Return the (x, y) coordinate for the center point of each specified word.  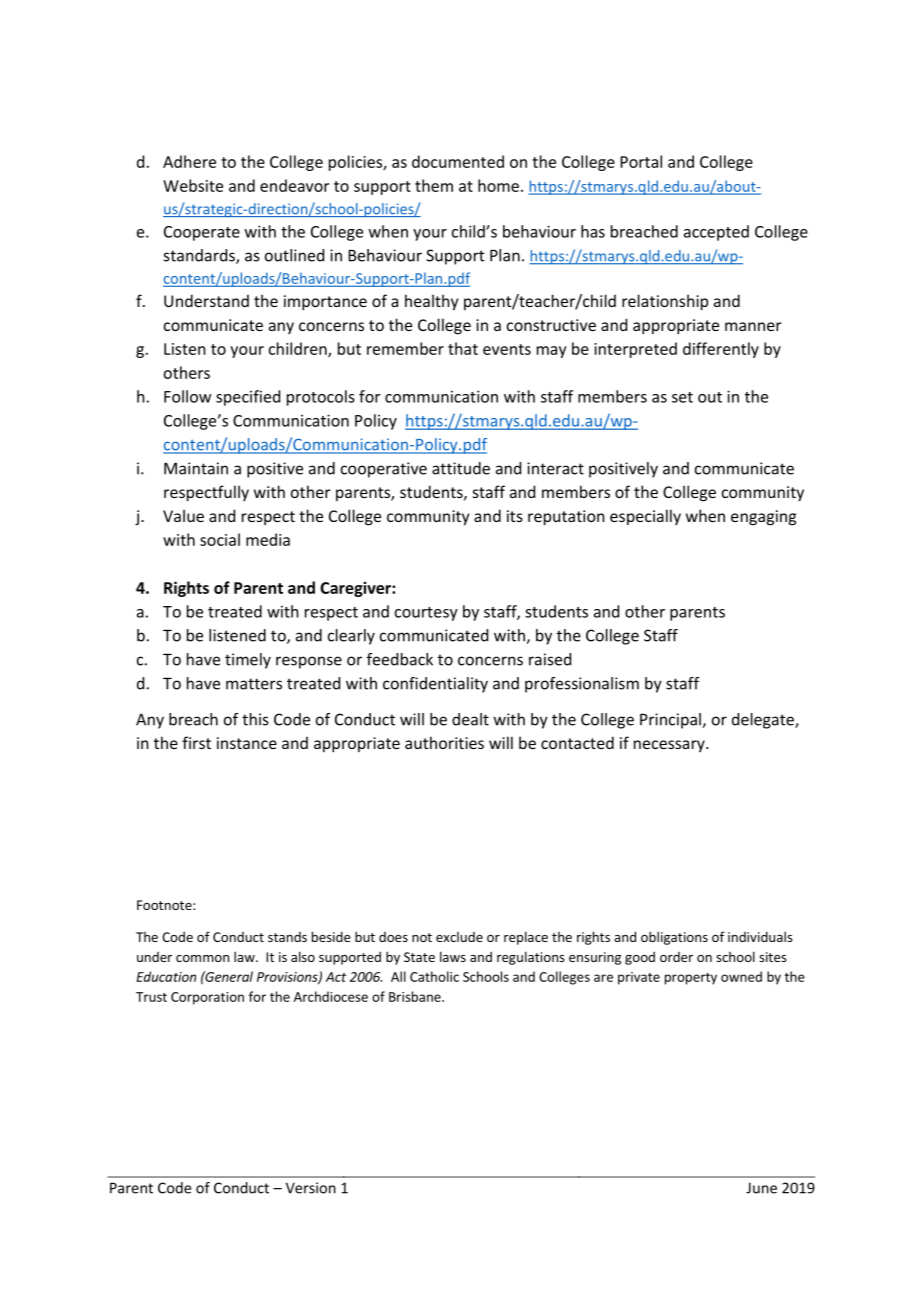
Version (311, 1188)
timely (248, 661)
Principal (671, 721)
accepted (716, 233)
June (761, 1188)
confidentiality (435, 685)
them (434, 185)
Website (193, 185)
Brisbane (416, 996)
